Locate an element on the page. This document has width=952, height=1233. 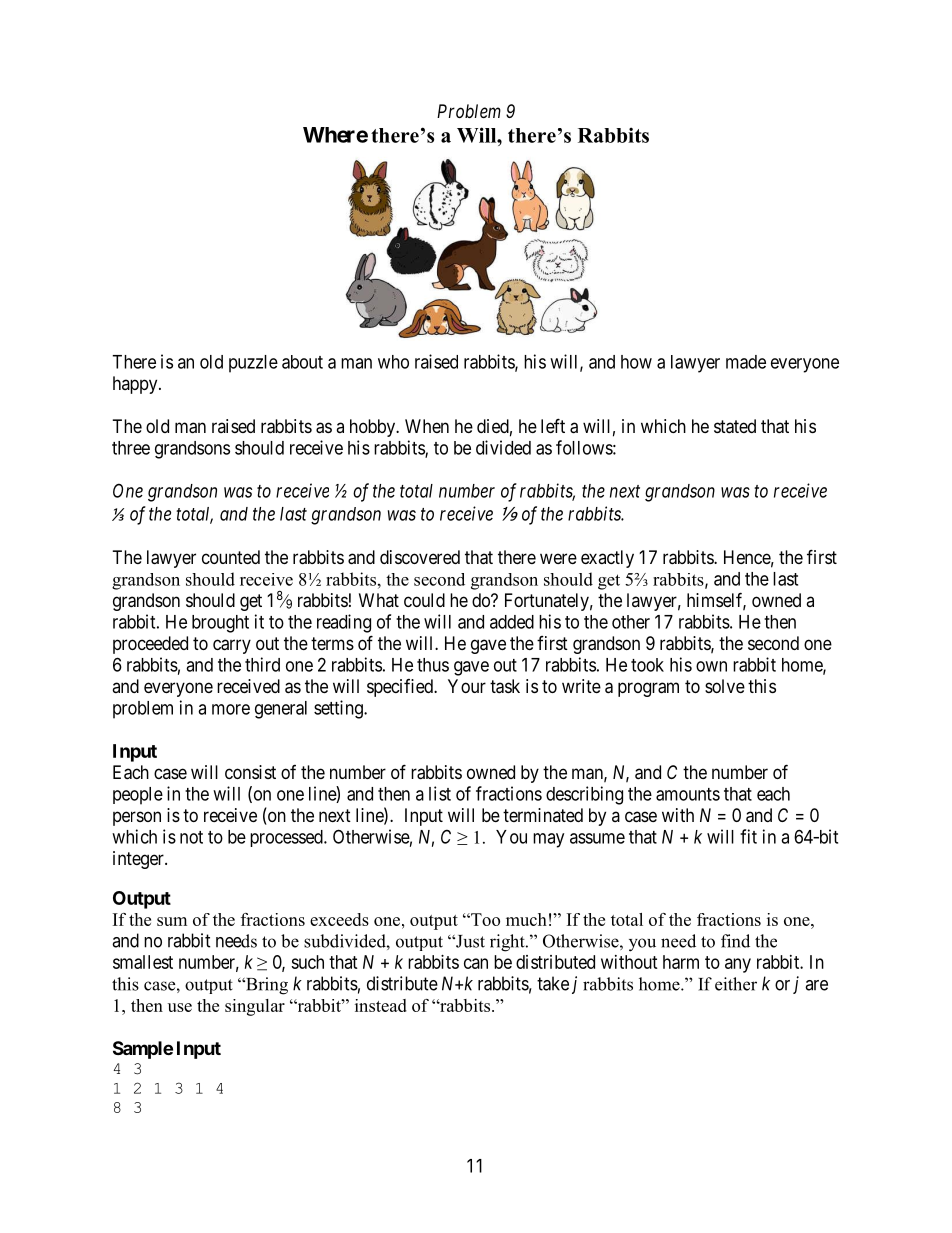
solve is located at coordinates (725, 686).
